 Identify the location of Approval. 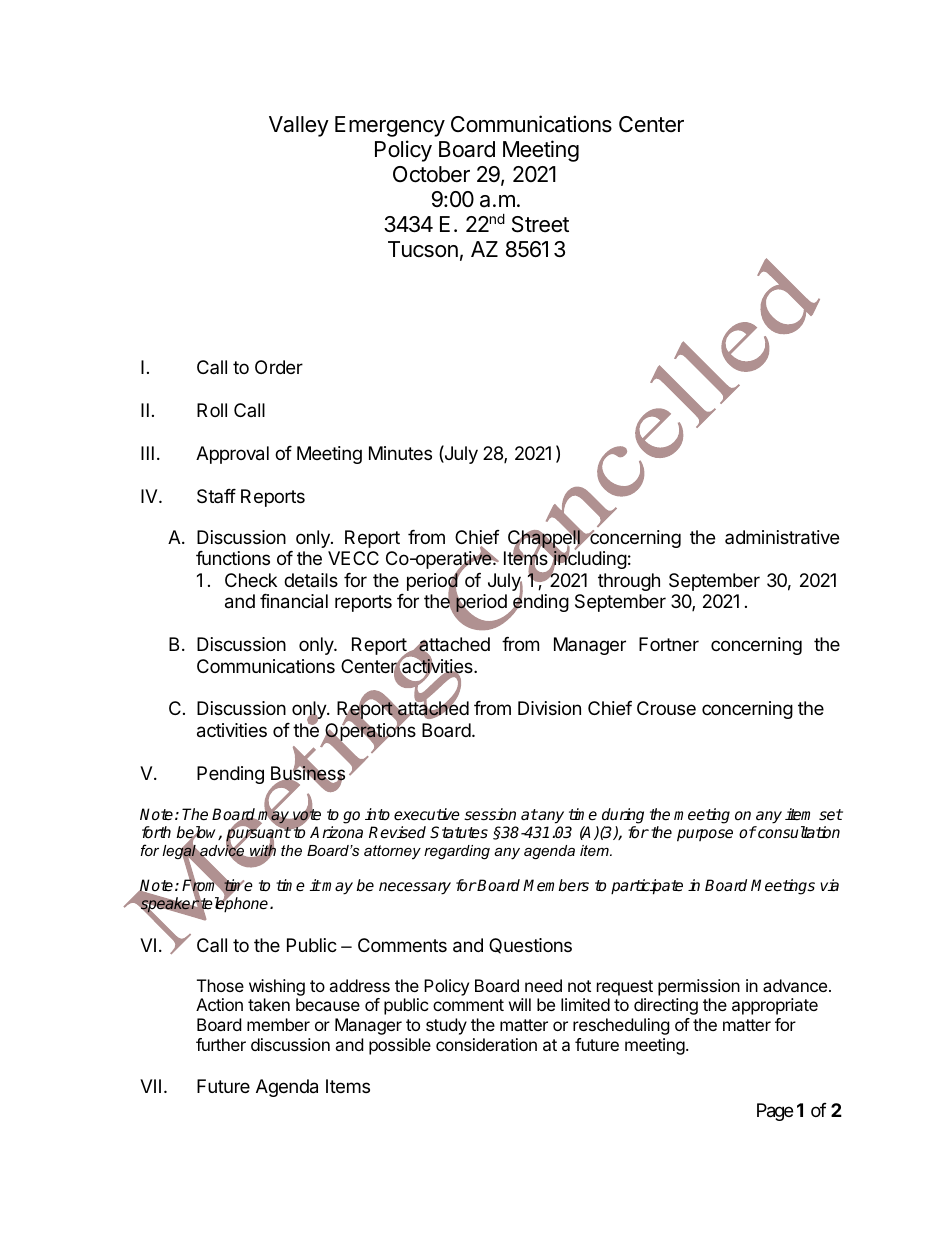
(232, 455).
